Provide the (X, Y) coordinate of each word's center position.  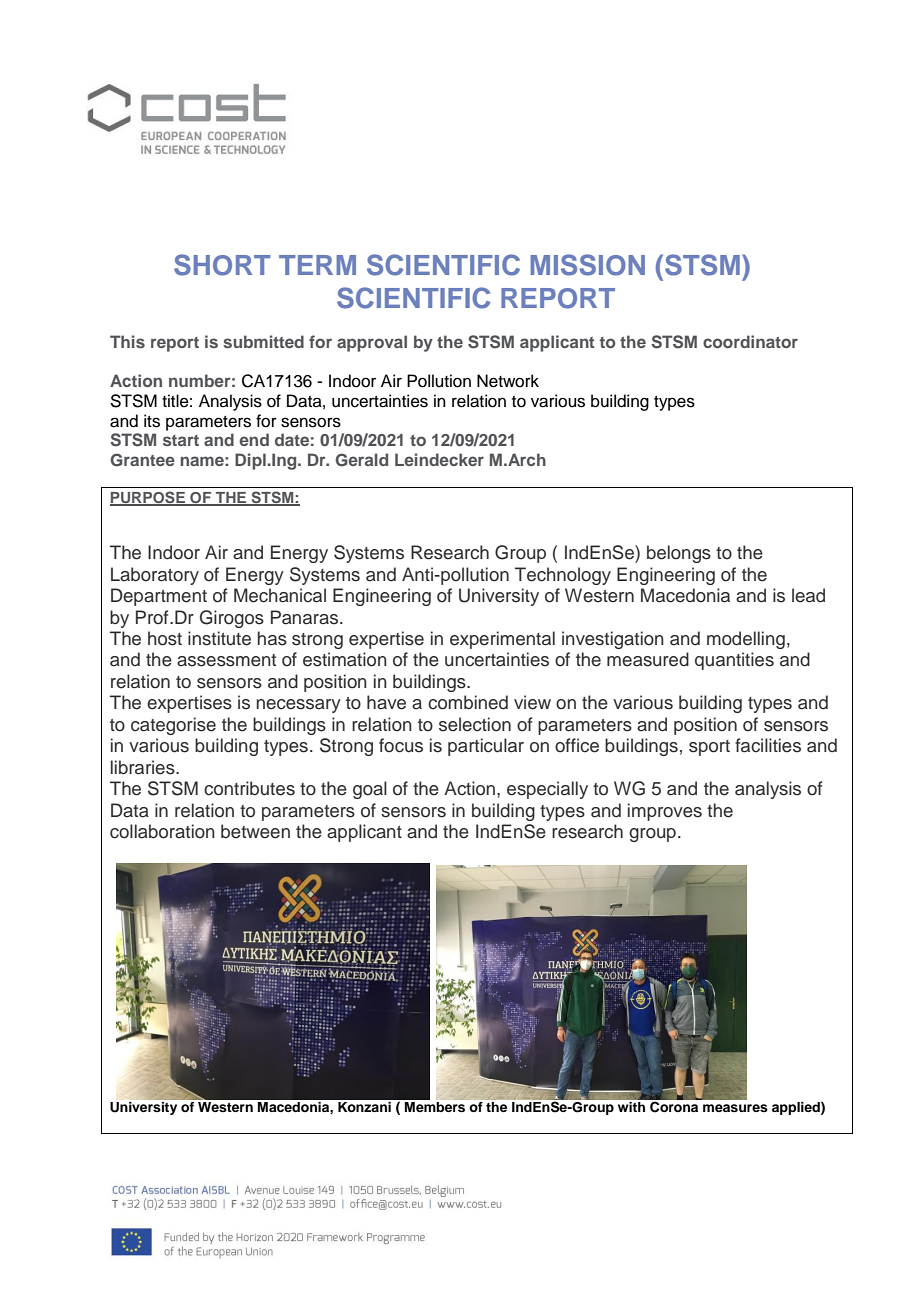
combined (468, 702)
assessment (226, 660)
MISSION (587, 265)
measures (735, 1108)
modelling (746, 640)
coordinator (750, 341)
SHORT (222, 265)
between (255, 831)
